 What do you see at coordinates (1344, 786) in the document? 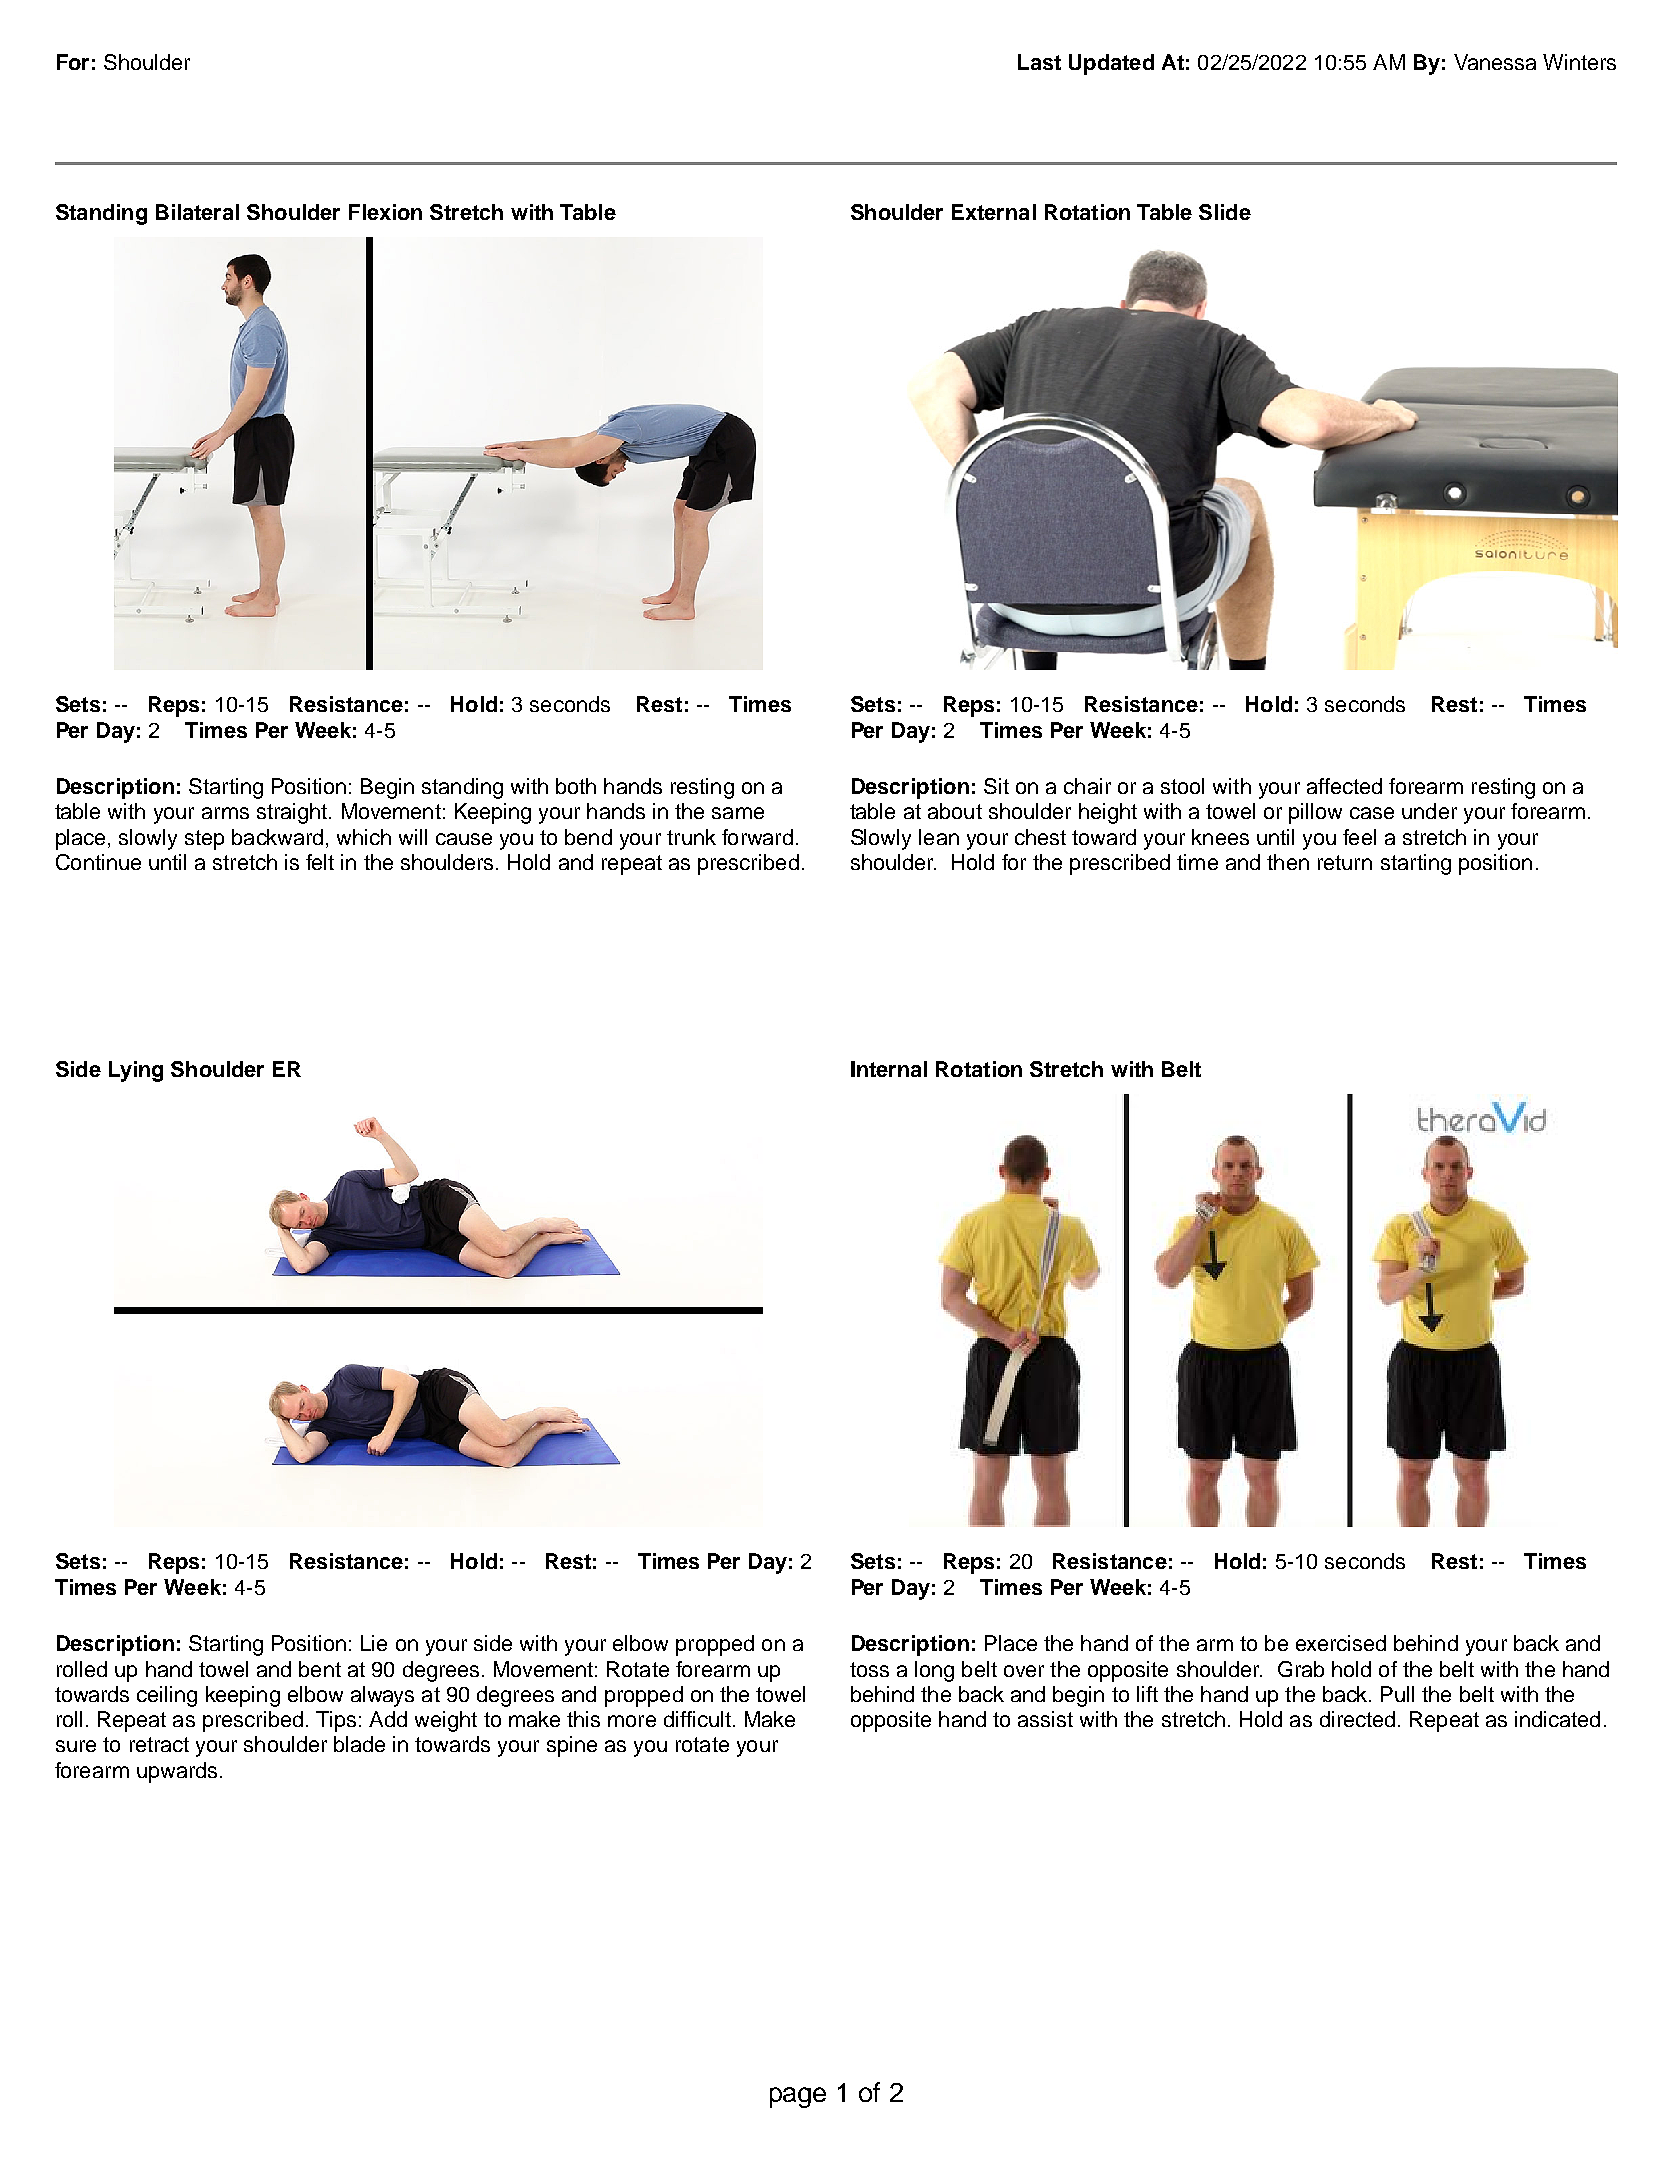
I see `affected` at bounding box center [1344, 786].
